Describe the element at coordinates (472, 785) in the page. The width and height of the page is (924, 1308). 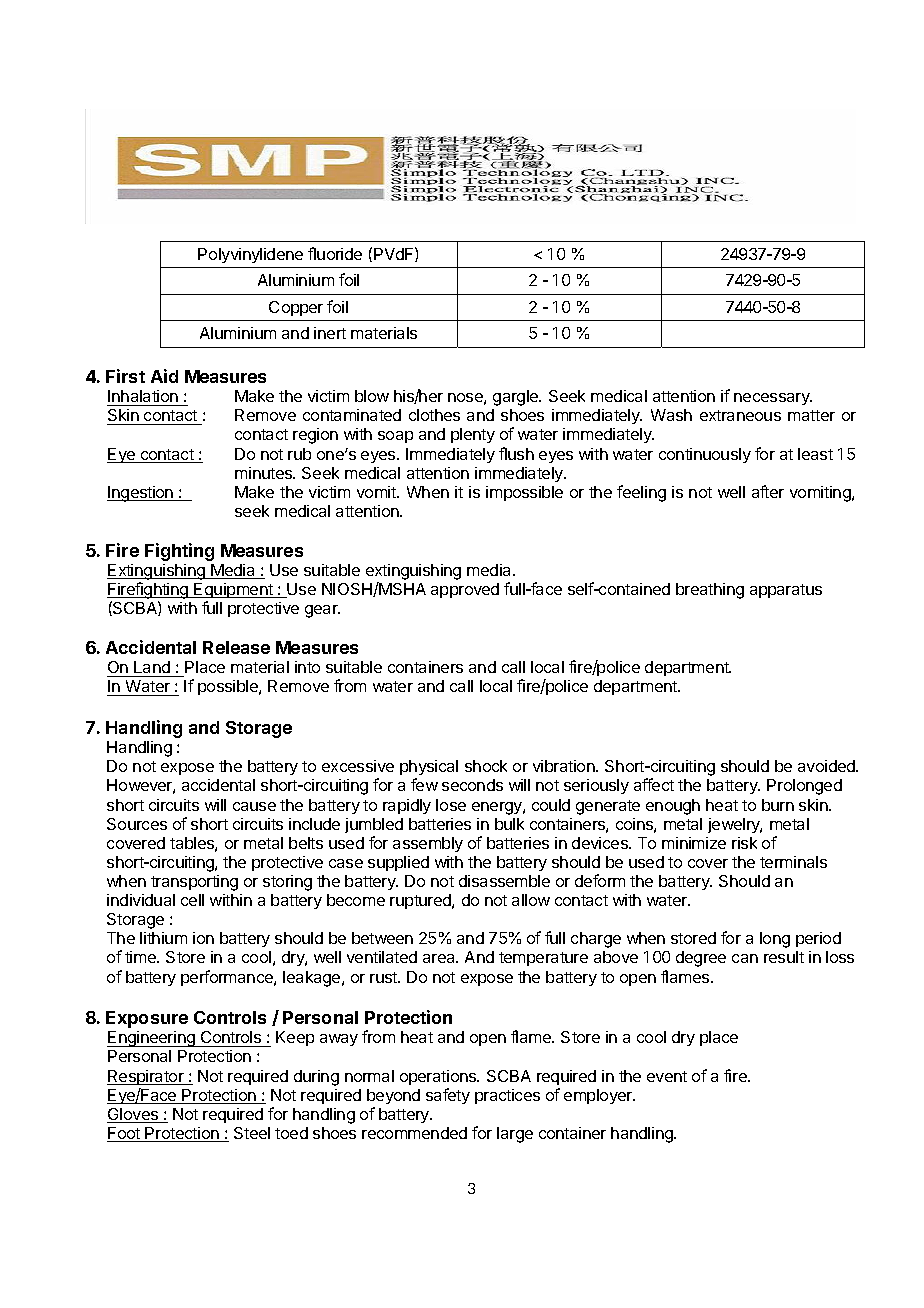
I see `seconds` at that location.
